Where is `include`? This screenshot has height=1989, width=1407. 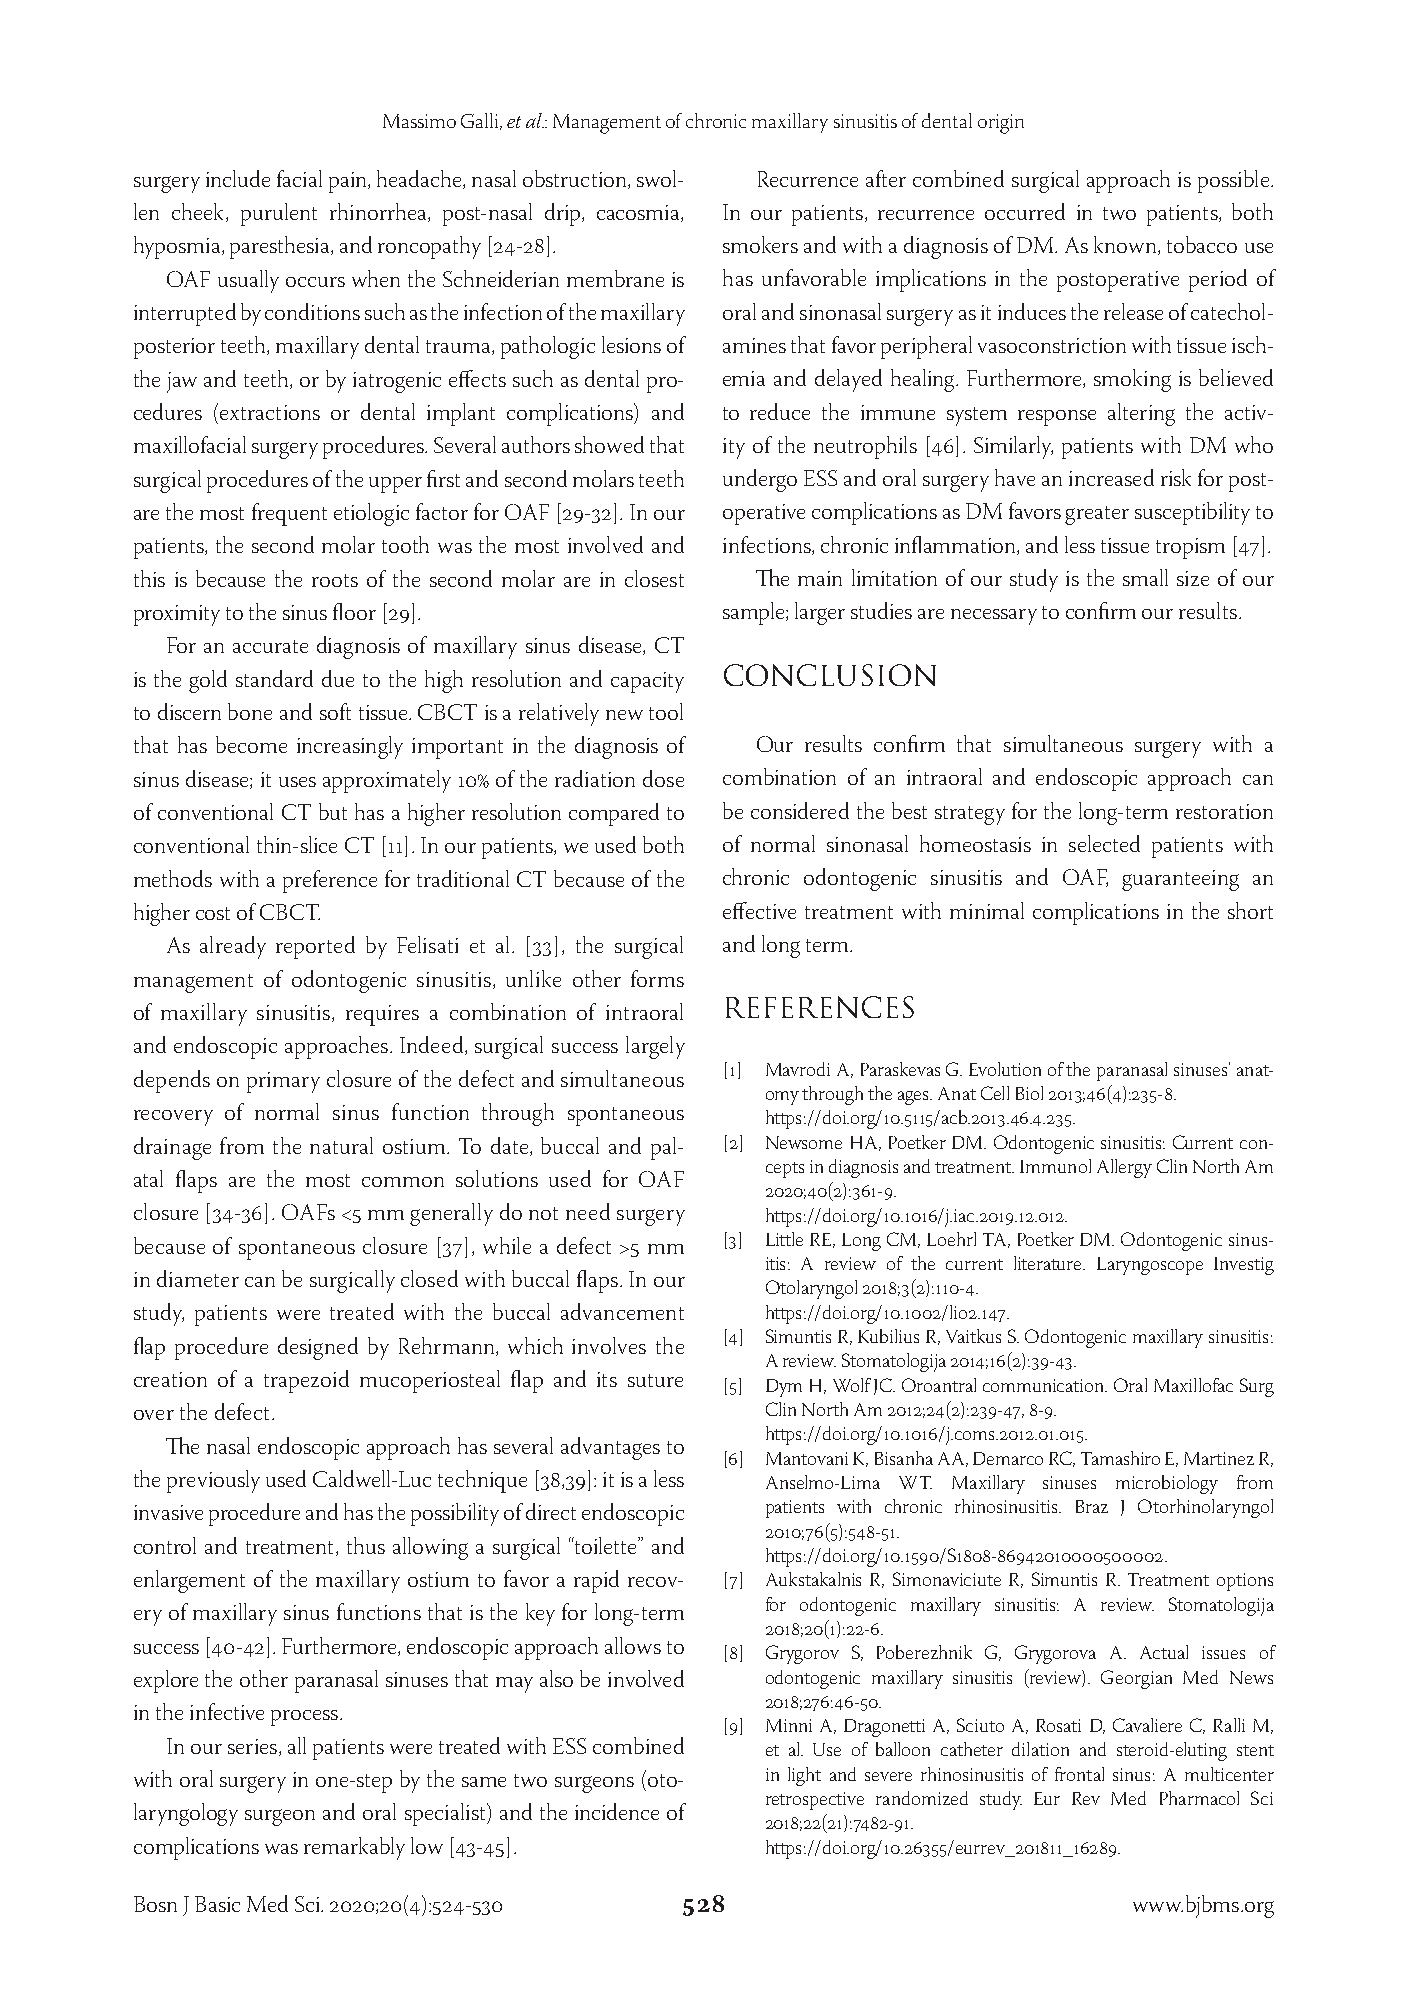
include is located at coordinates (238, 178).
